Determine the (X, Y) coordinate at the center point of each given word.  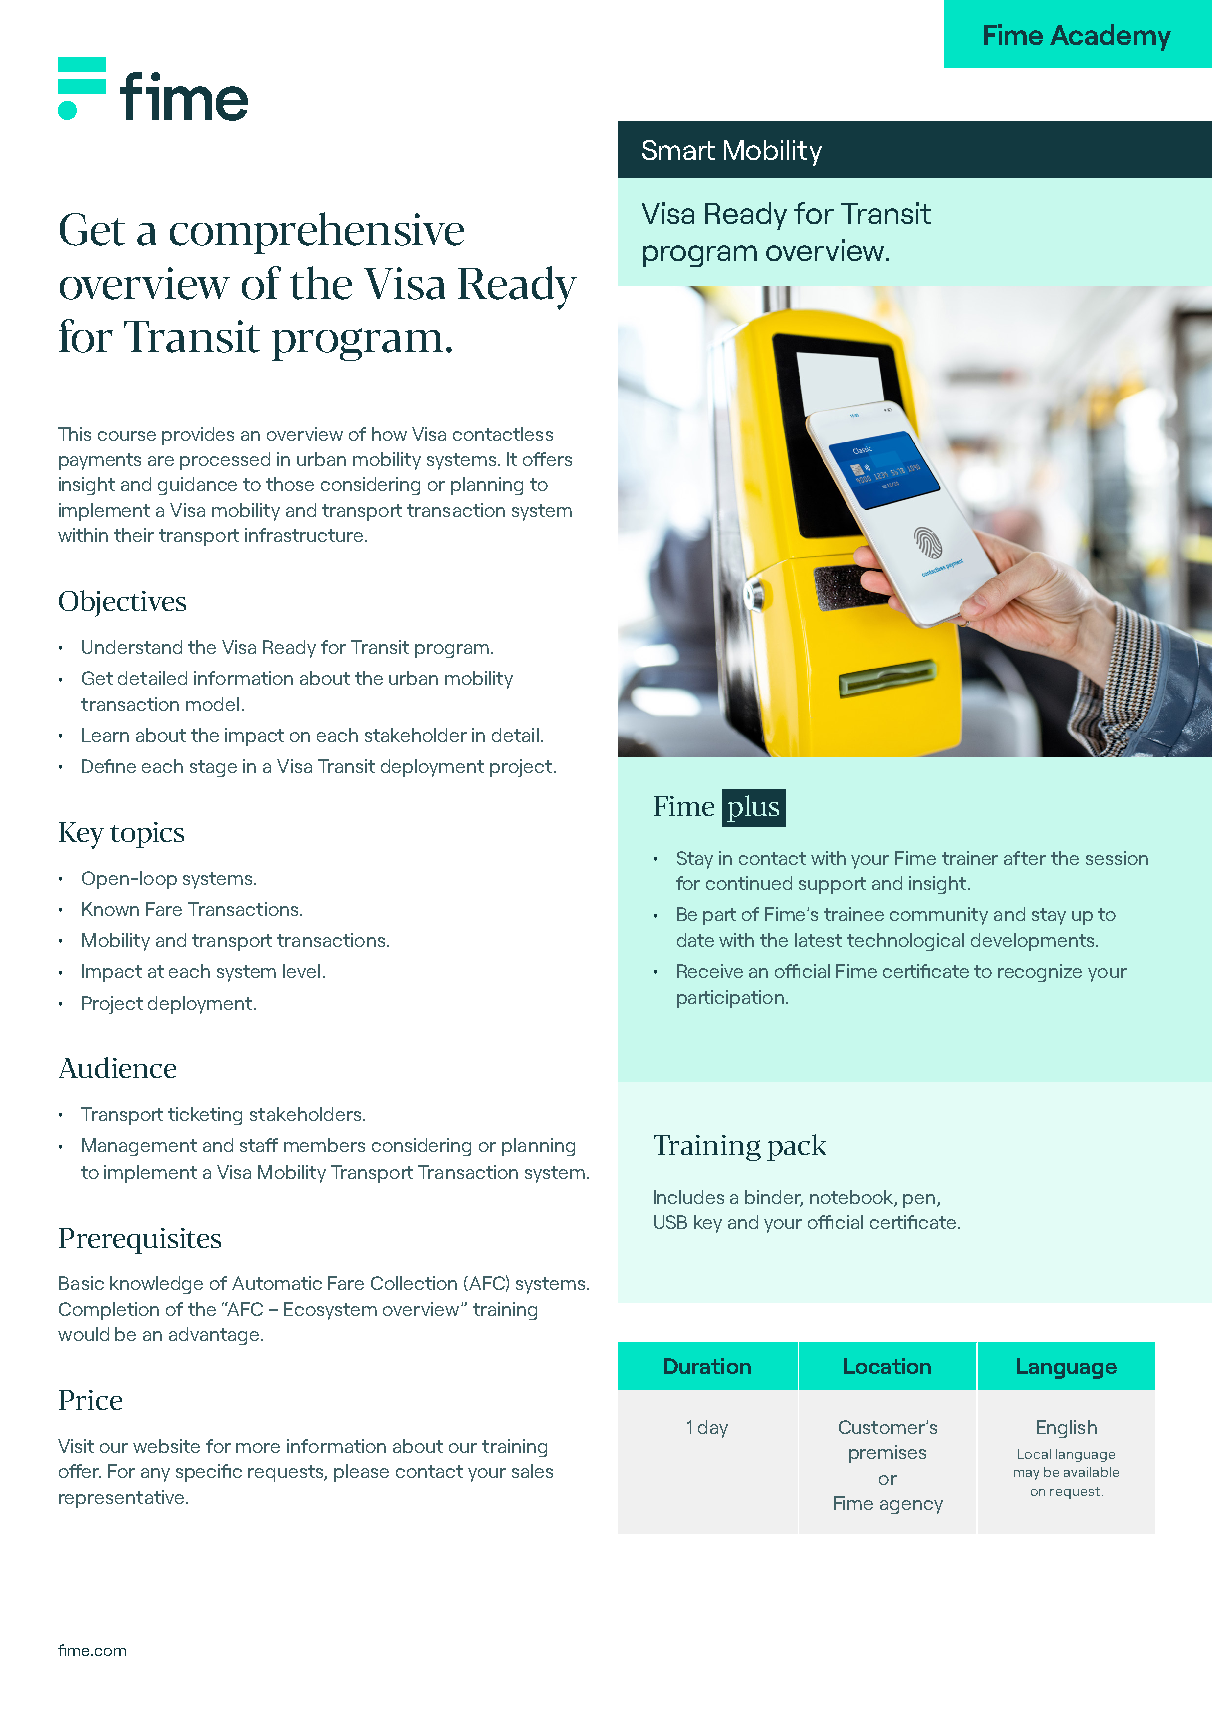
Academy (1110, 37)
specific (209, 1473)
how (389, 434)
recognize (1040, 973)
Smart (678, 150)
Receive (710, 971)
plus (753, 808)
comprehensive (317, 233)
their (134, 535)
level (301, 971)
